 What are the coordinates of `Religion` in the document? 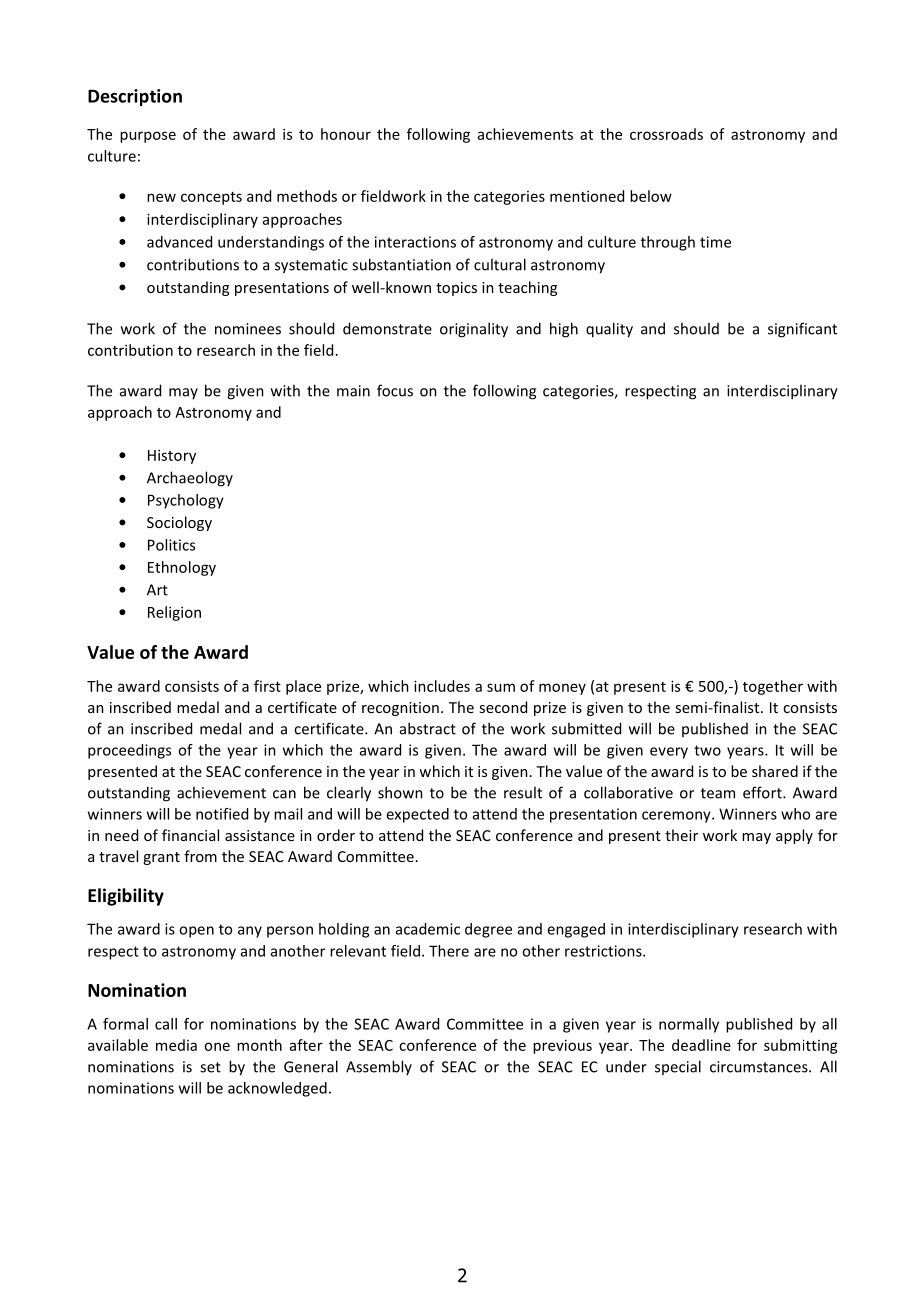 It's located at (174, 613).
